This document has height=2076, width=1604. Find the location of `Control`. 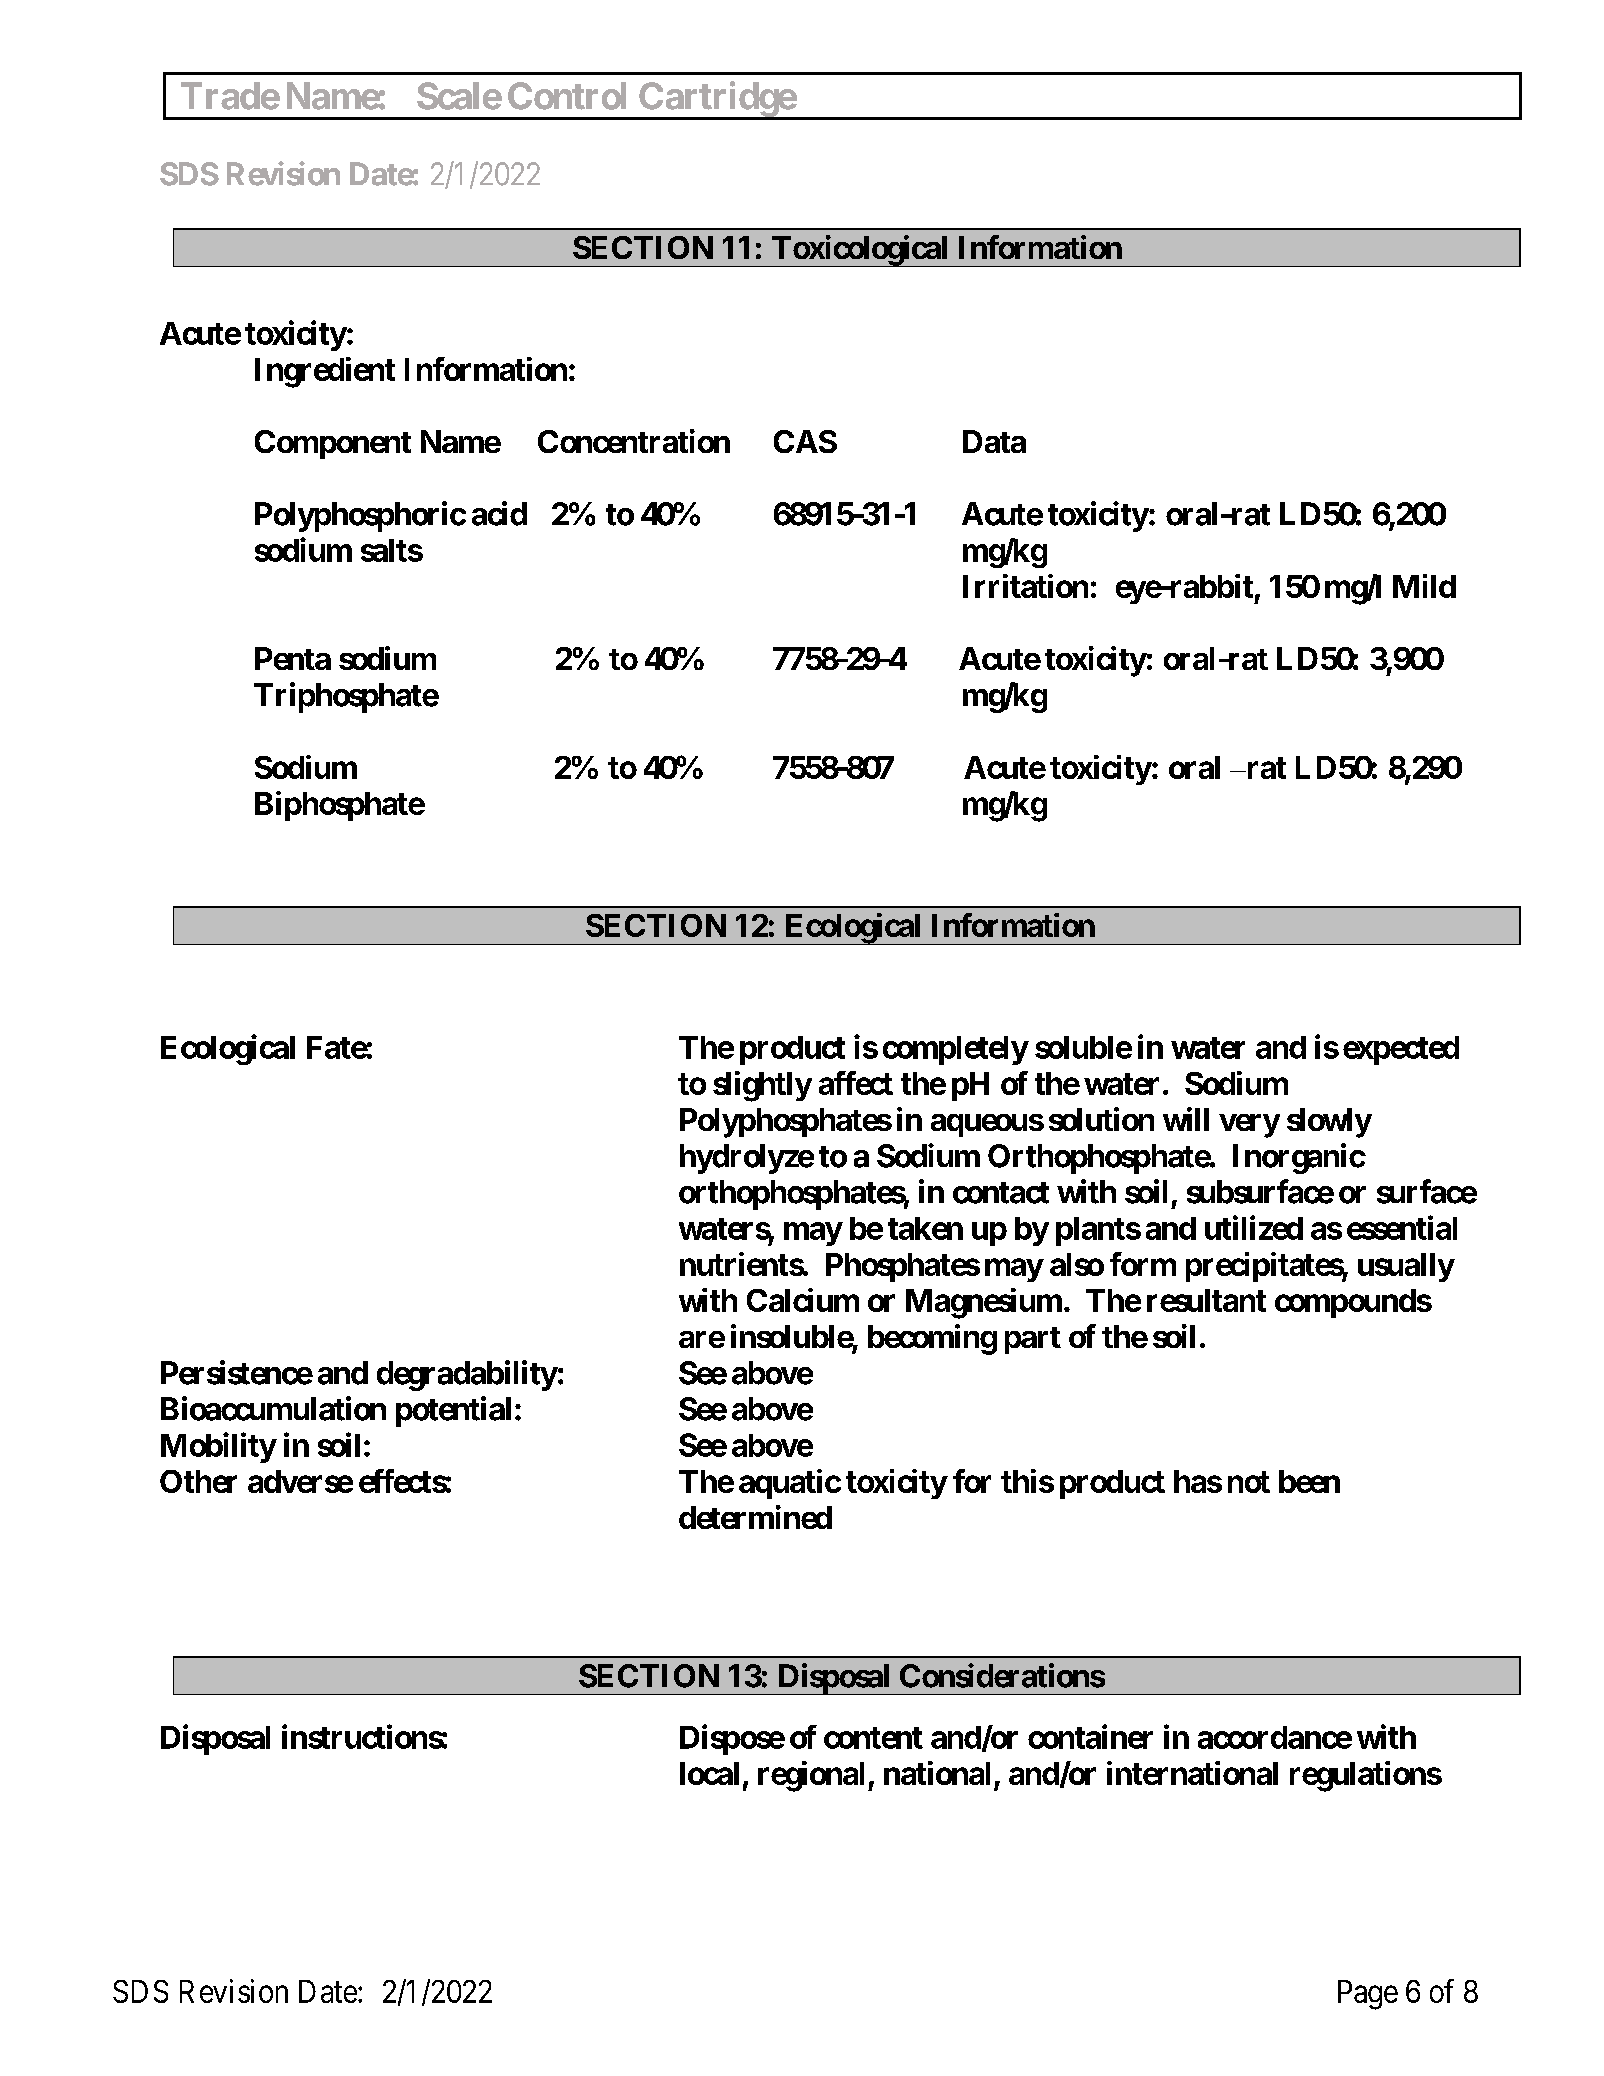

Control is located at coordinates (567, 96).
